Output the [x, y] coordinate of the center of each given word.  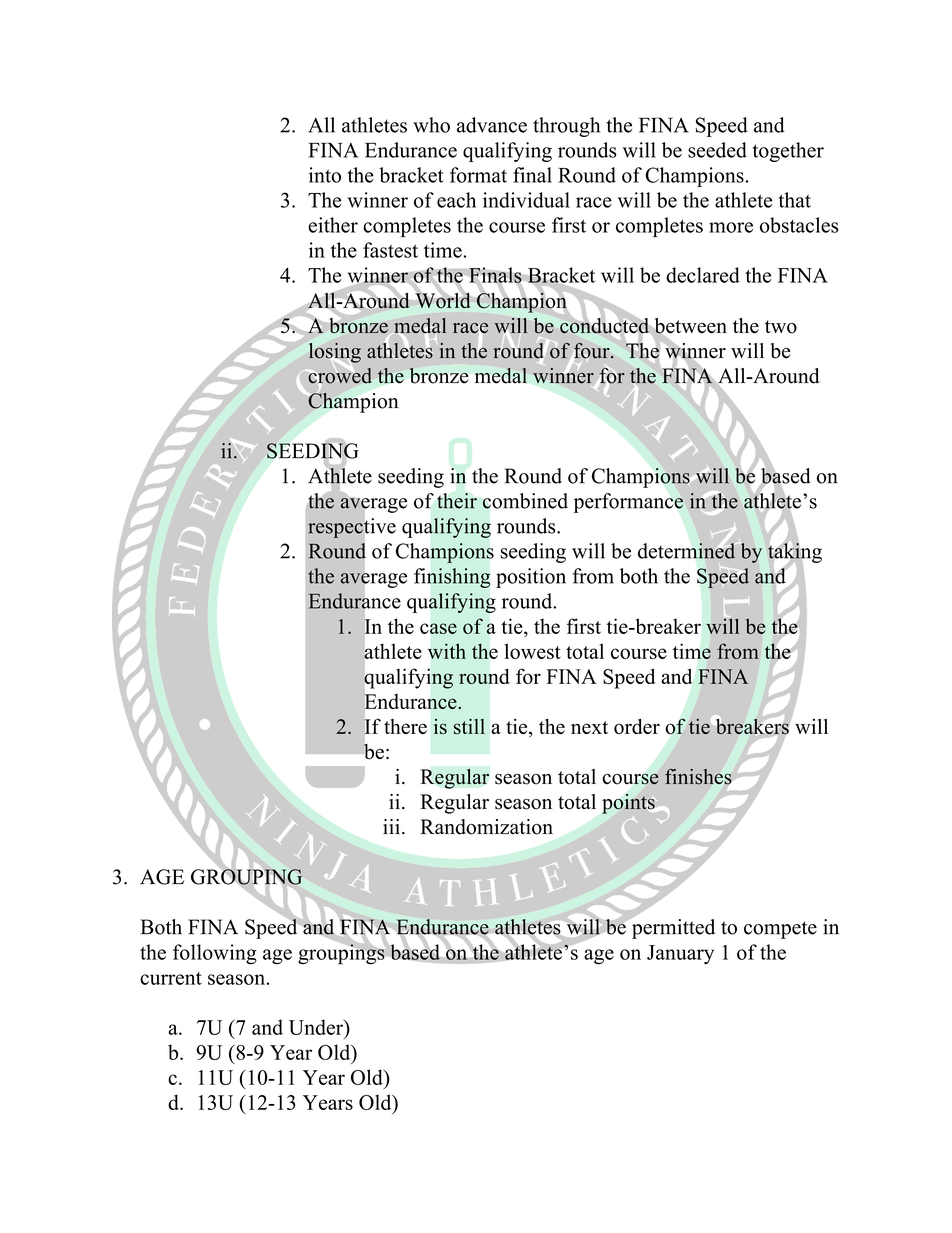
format [478, 175]
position [531, 578]
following [215, 954]
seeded [717, 150]
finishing [452, 578]
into [325, 175]
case [438, 628]
